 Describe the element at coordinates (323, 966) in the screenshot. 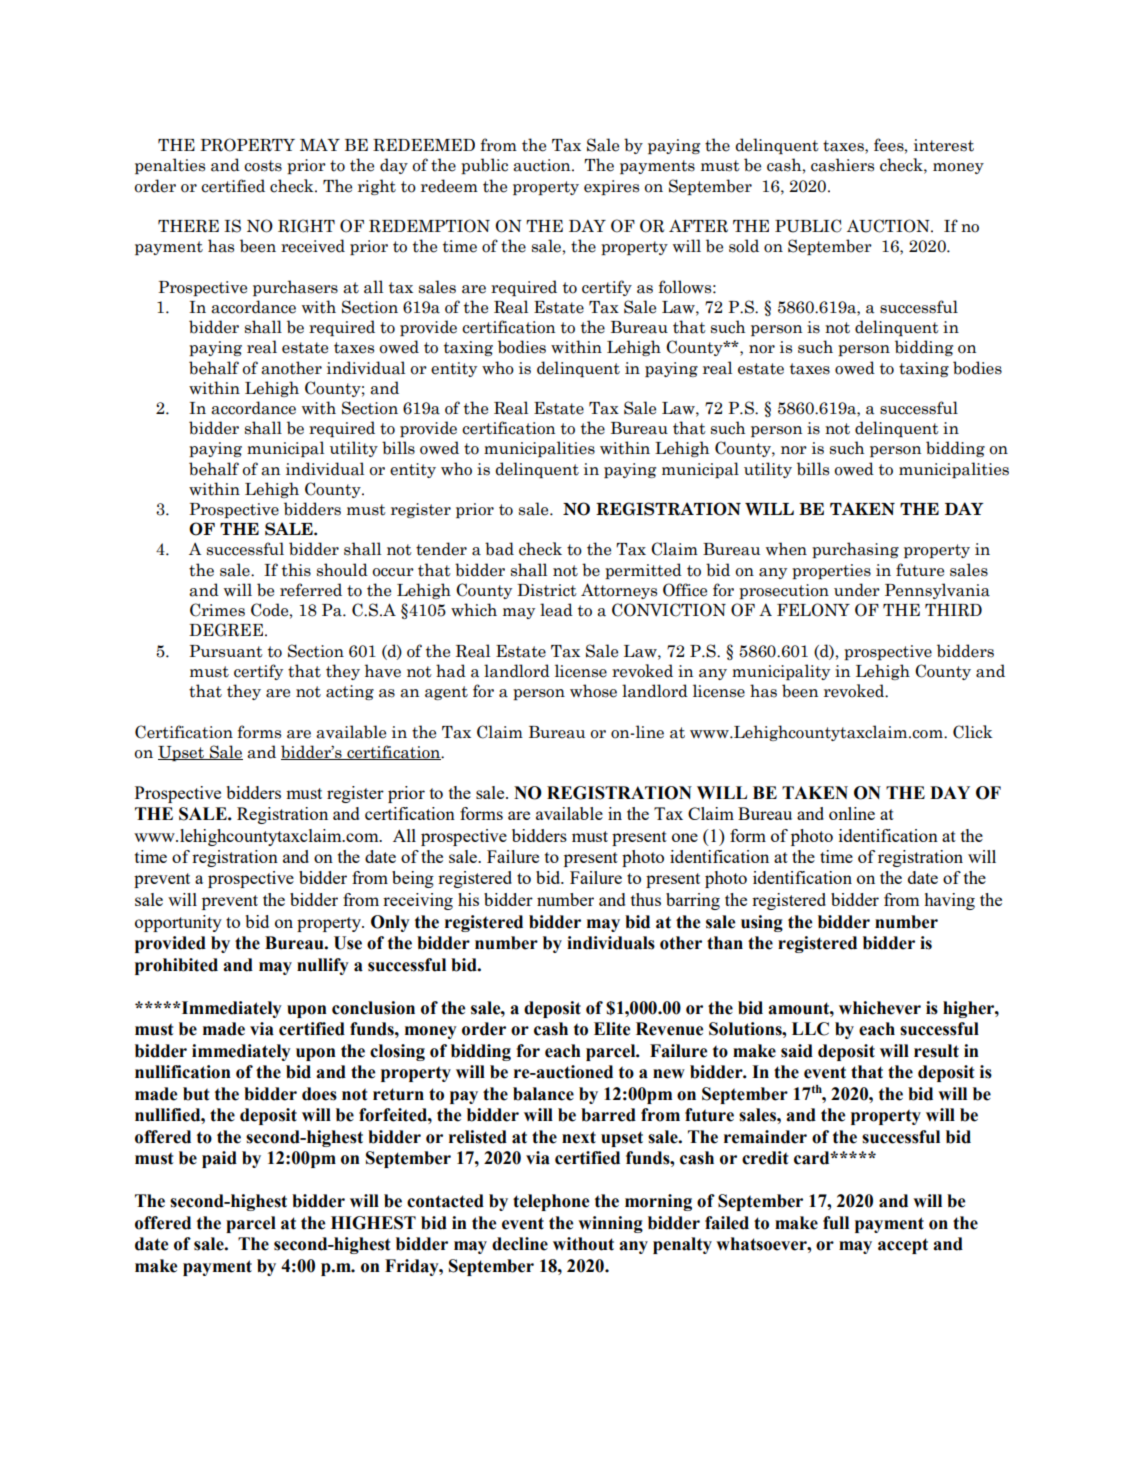

I see `nullify` at that location.
